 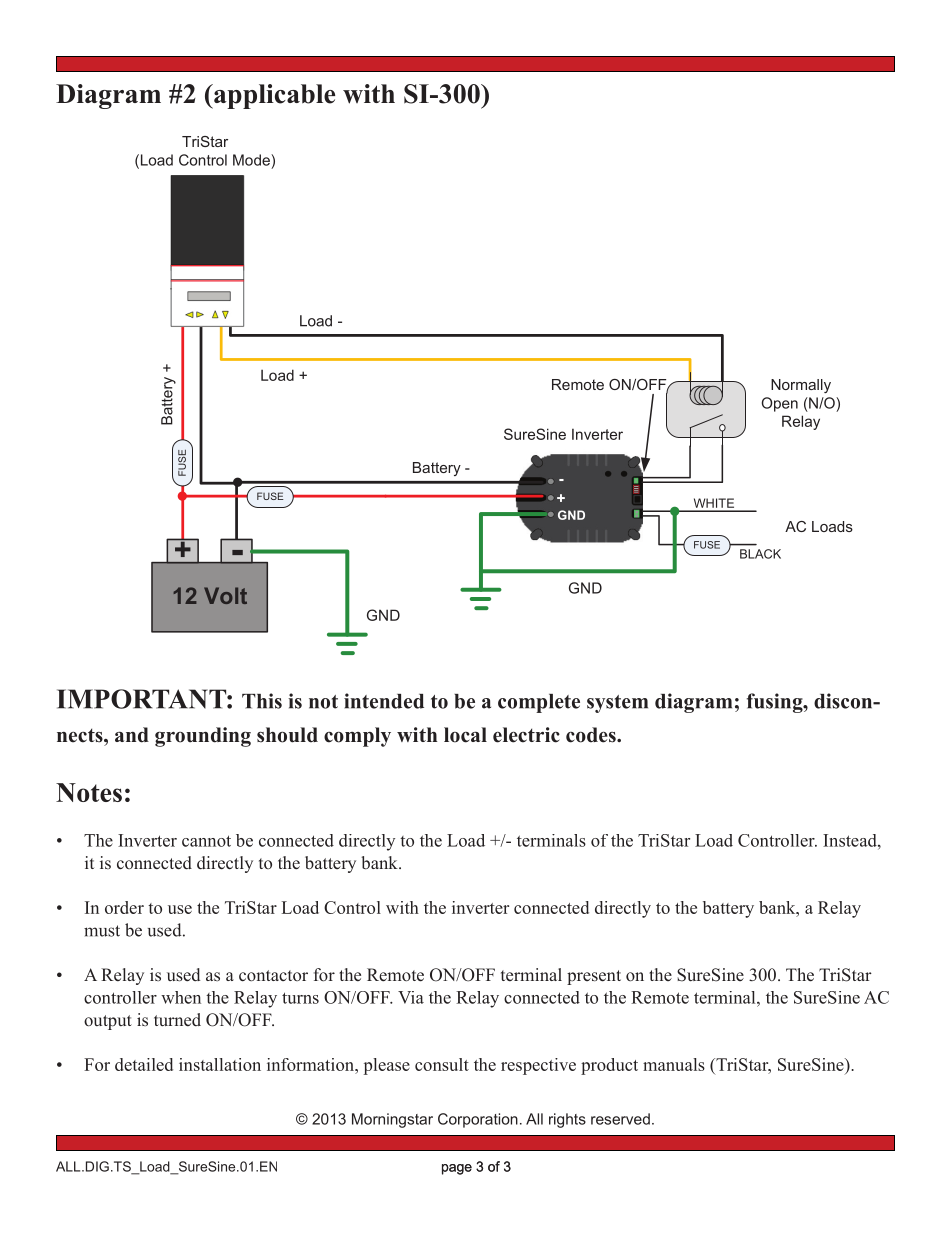 What do you see at coordinates (780, 404) in the screenshot?
I see `Open` at bounding box center [780, 404].
